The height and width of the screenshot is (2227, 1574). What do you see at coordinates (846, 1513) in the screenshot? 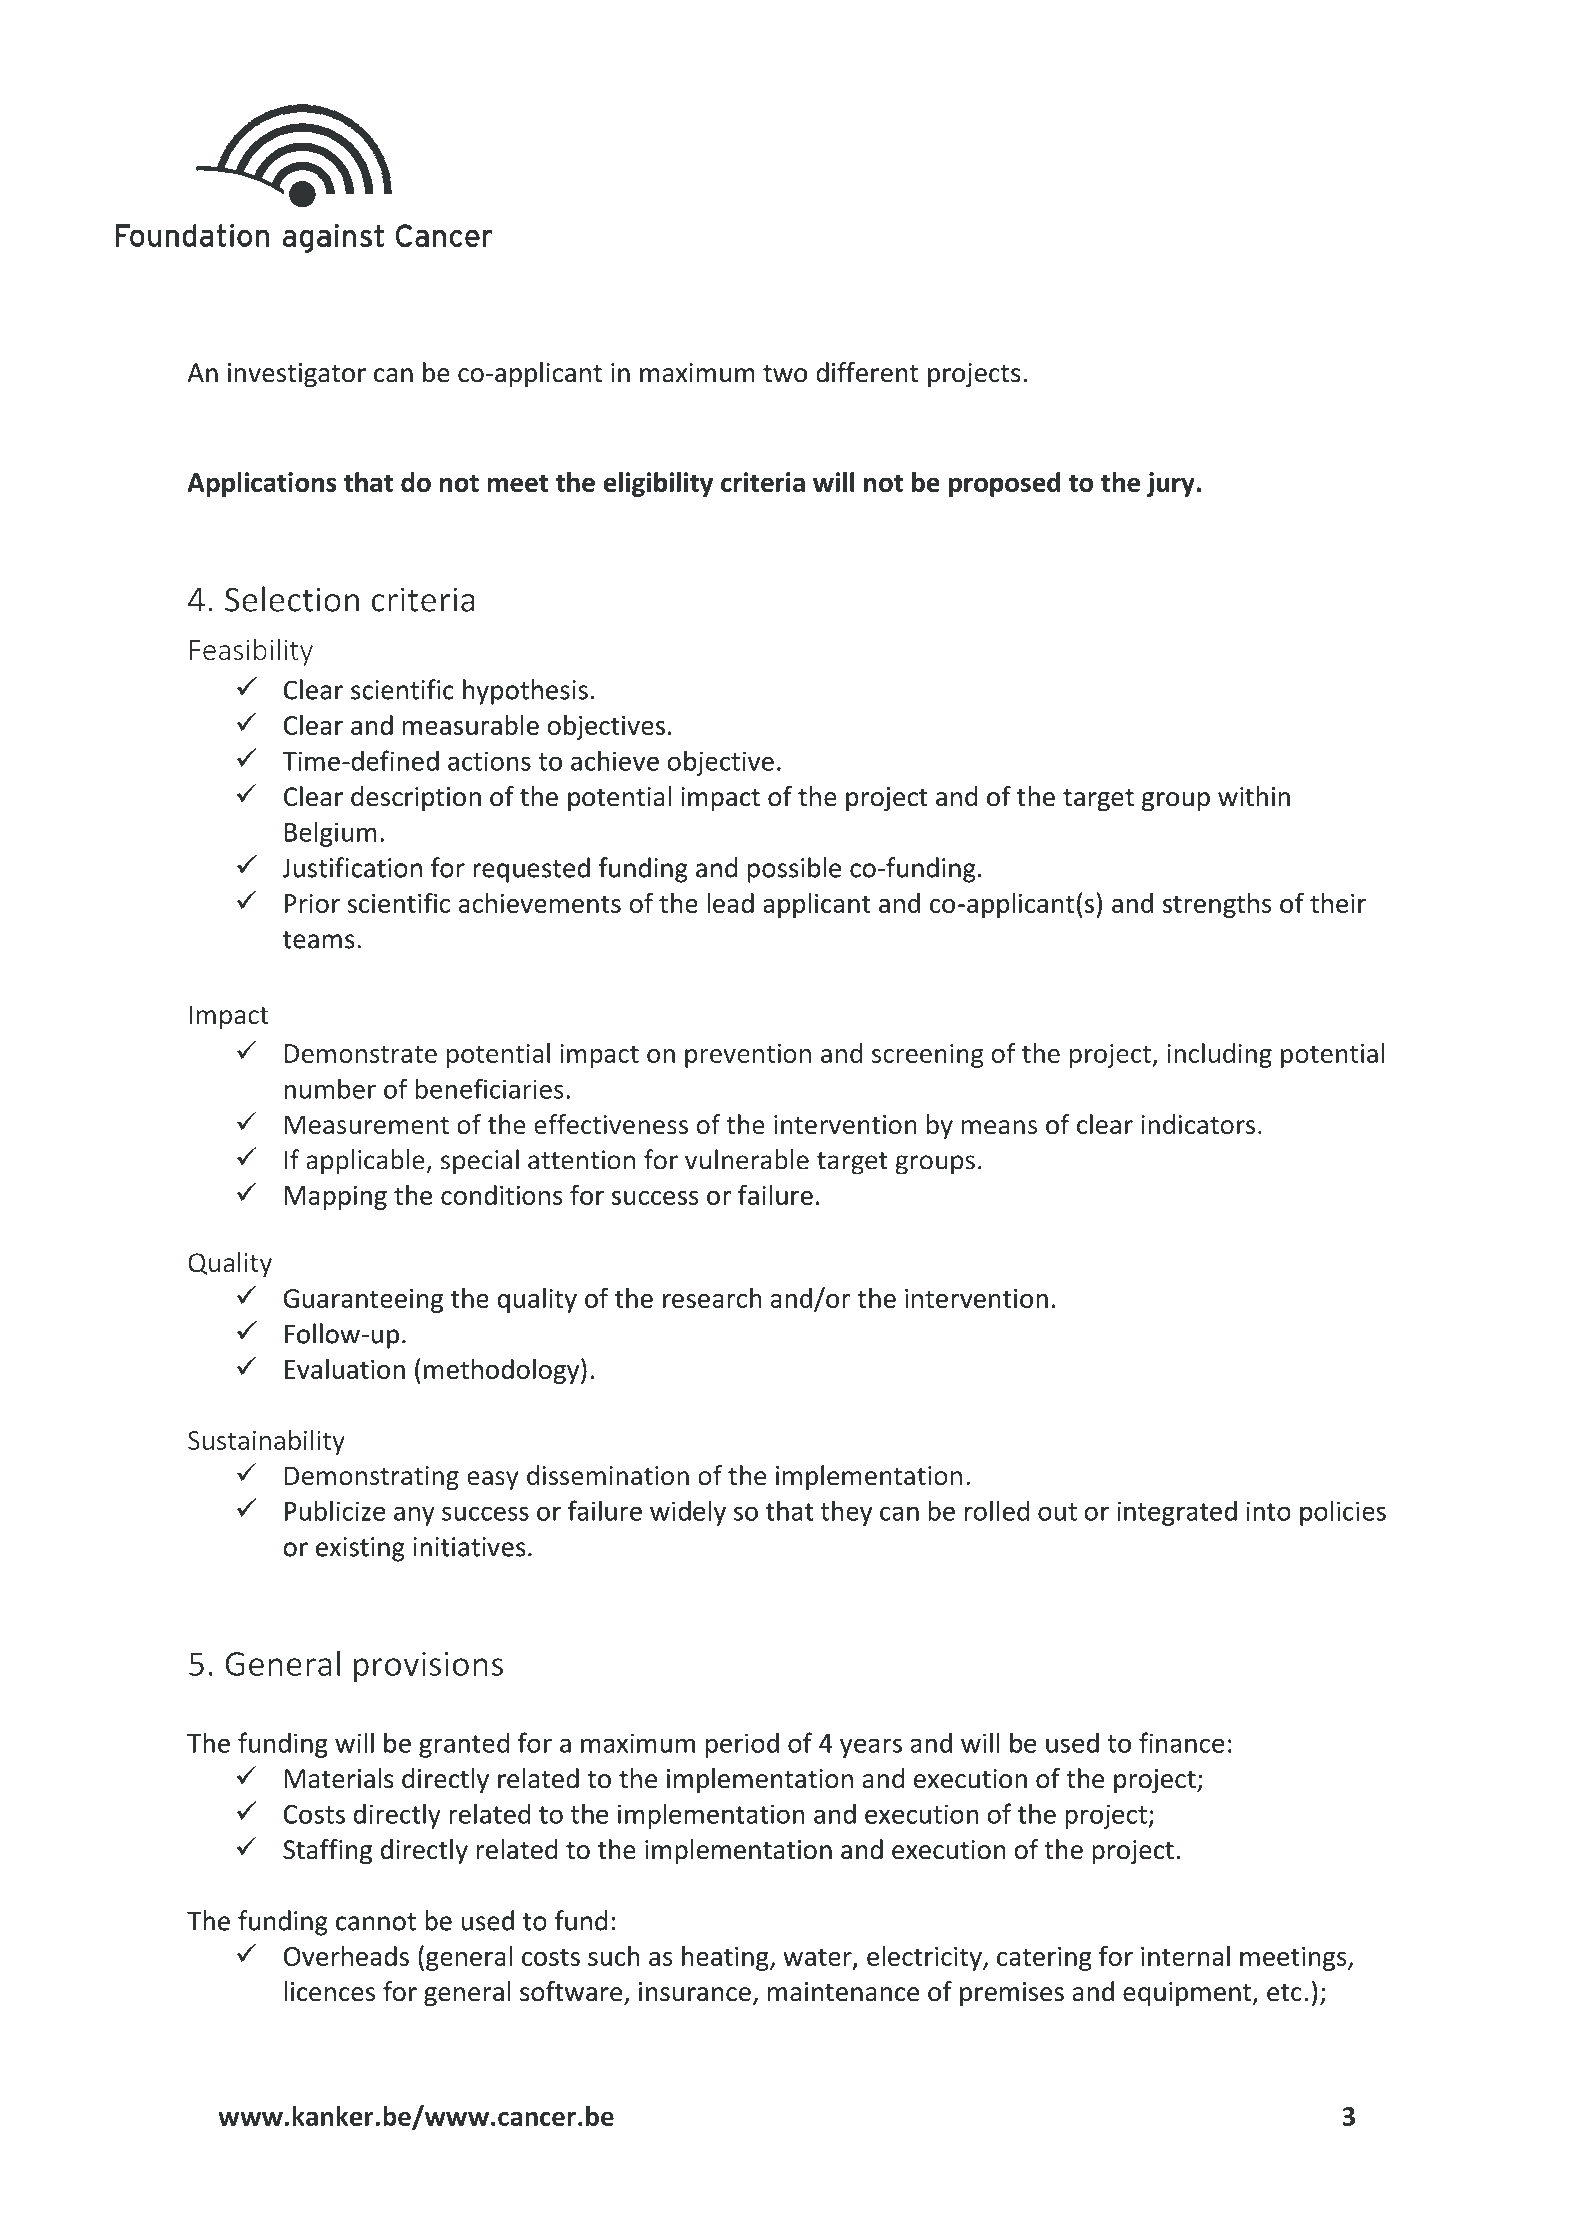
I see `they` at bounding box center [846, 1513].
